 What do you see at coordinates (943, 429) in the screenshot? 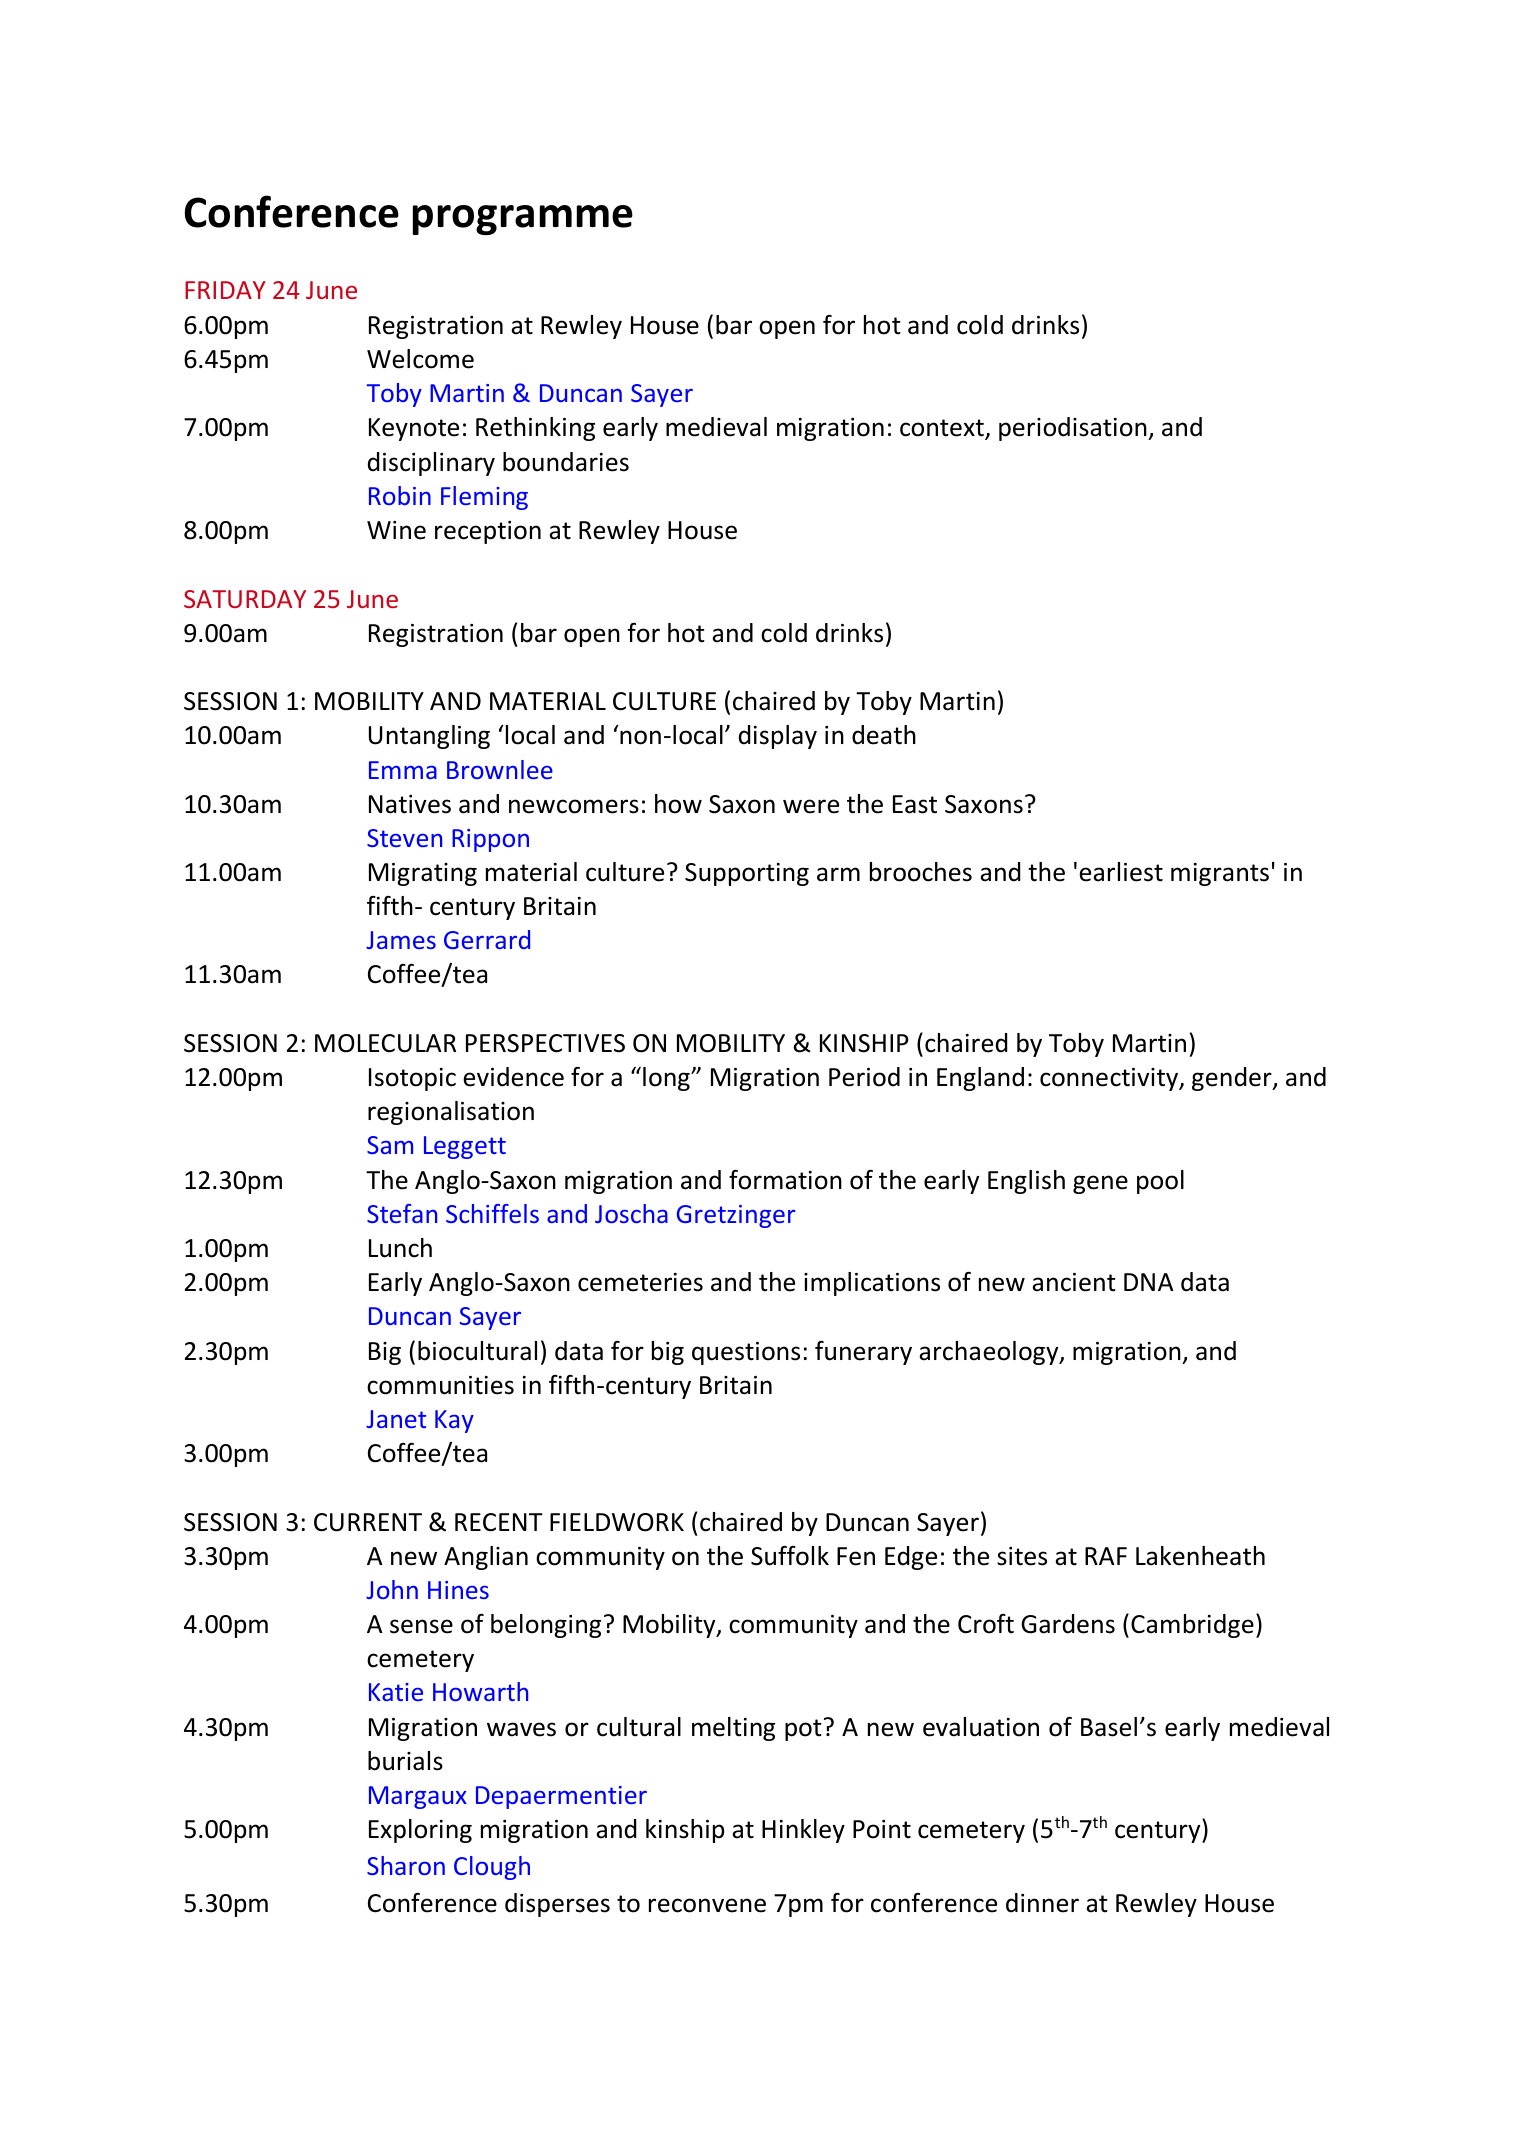
I see `context` at bounding box center [943, 429].
